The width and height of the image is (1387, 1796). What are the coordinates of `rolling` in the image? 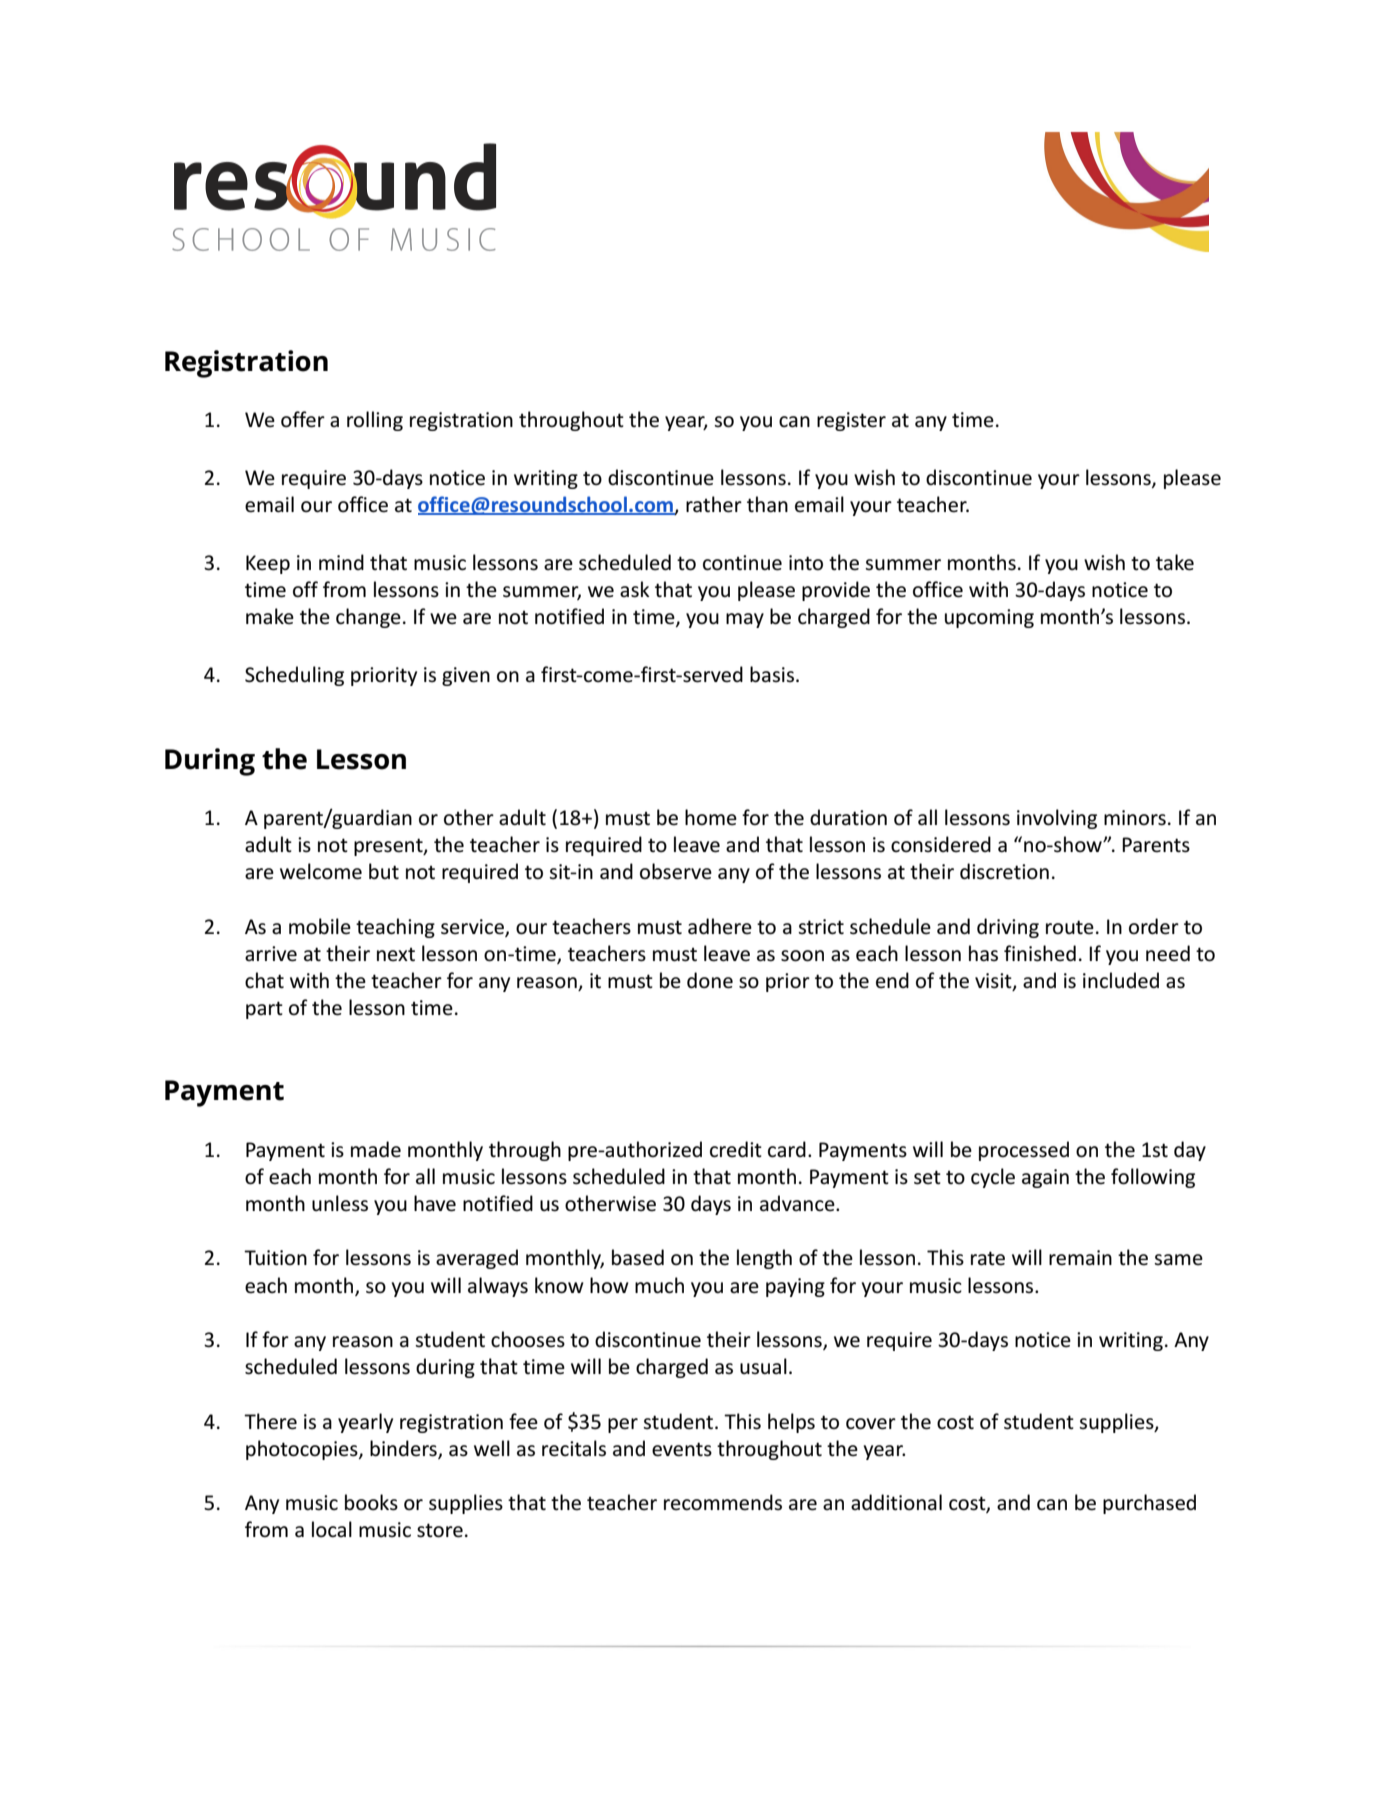 It's located at (375, 421).
